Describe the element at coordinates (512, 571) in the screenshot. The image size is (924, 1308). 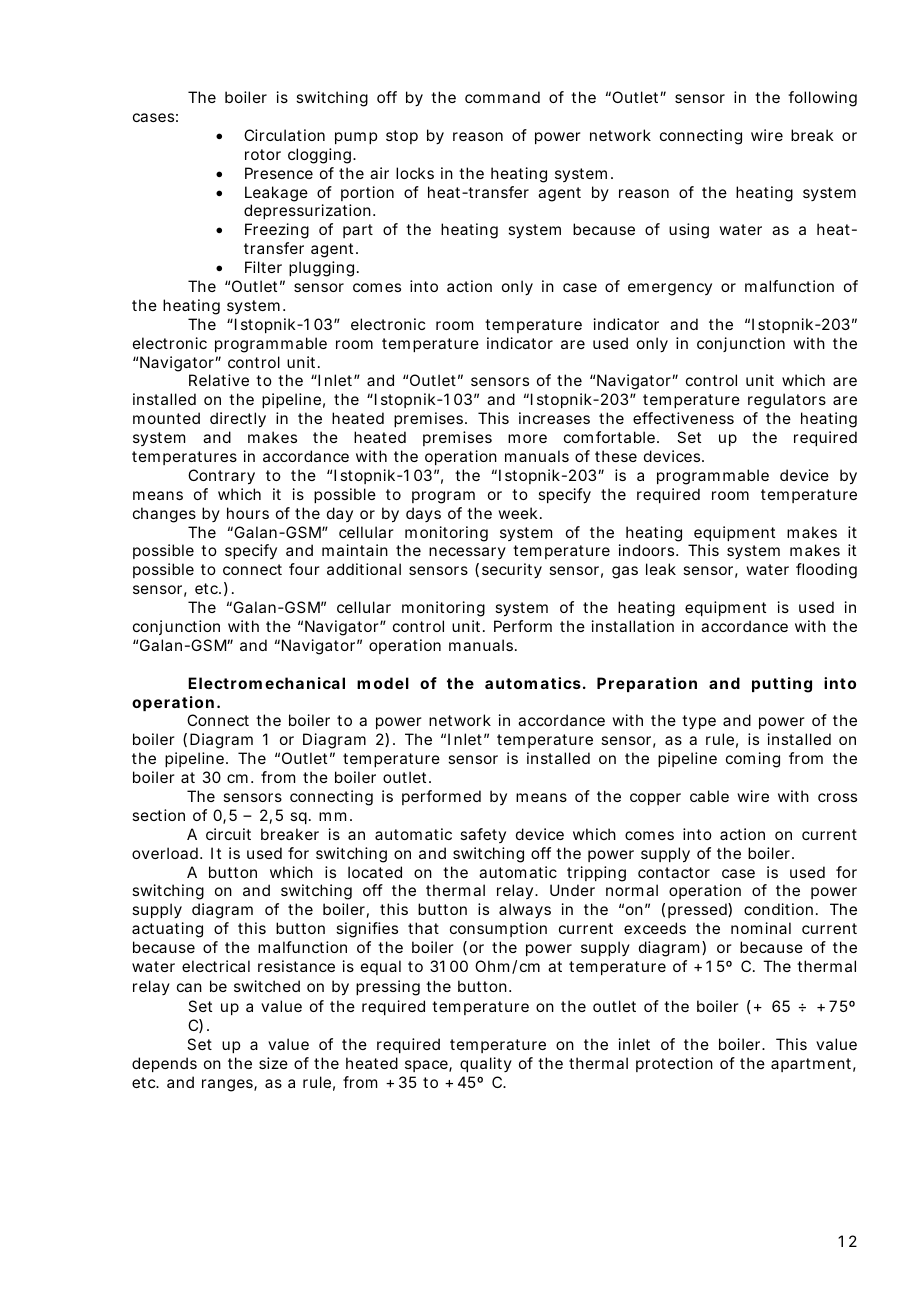
I see `security` at that location.
